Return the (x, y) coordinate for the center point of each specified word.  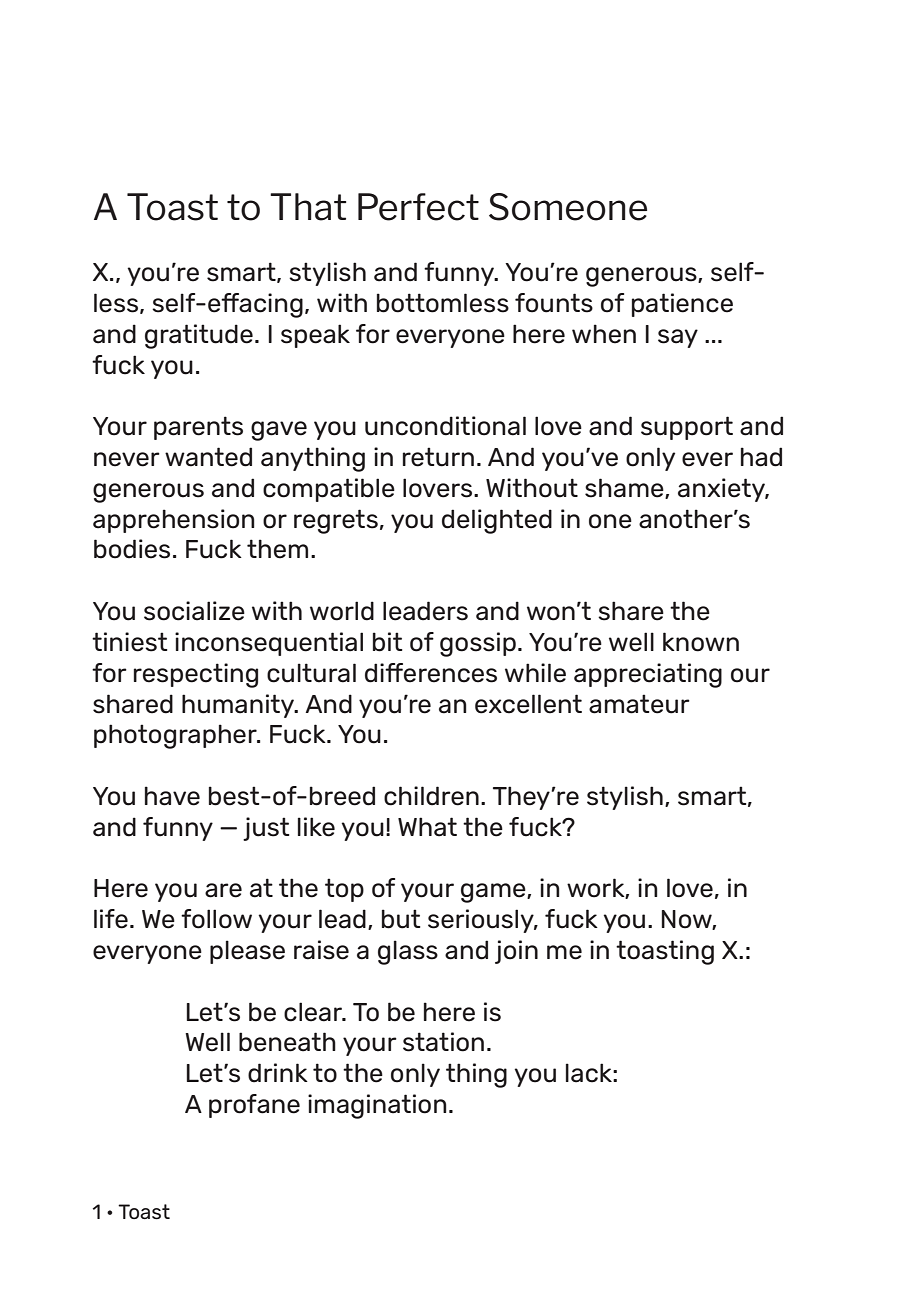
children (431, 796)
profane (254, 1106)
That (308, 207)
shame (625, 488)
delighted (497, 521)
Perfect (418, 207)
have (172, 796)
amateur (639, 704)
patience (682, 305)
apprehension (174, 521)
